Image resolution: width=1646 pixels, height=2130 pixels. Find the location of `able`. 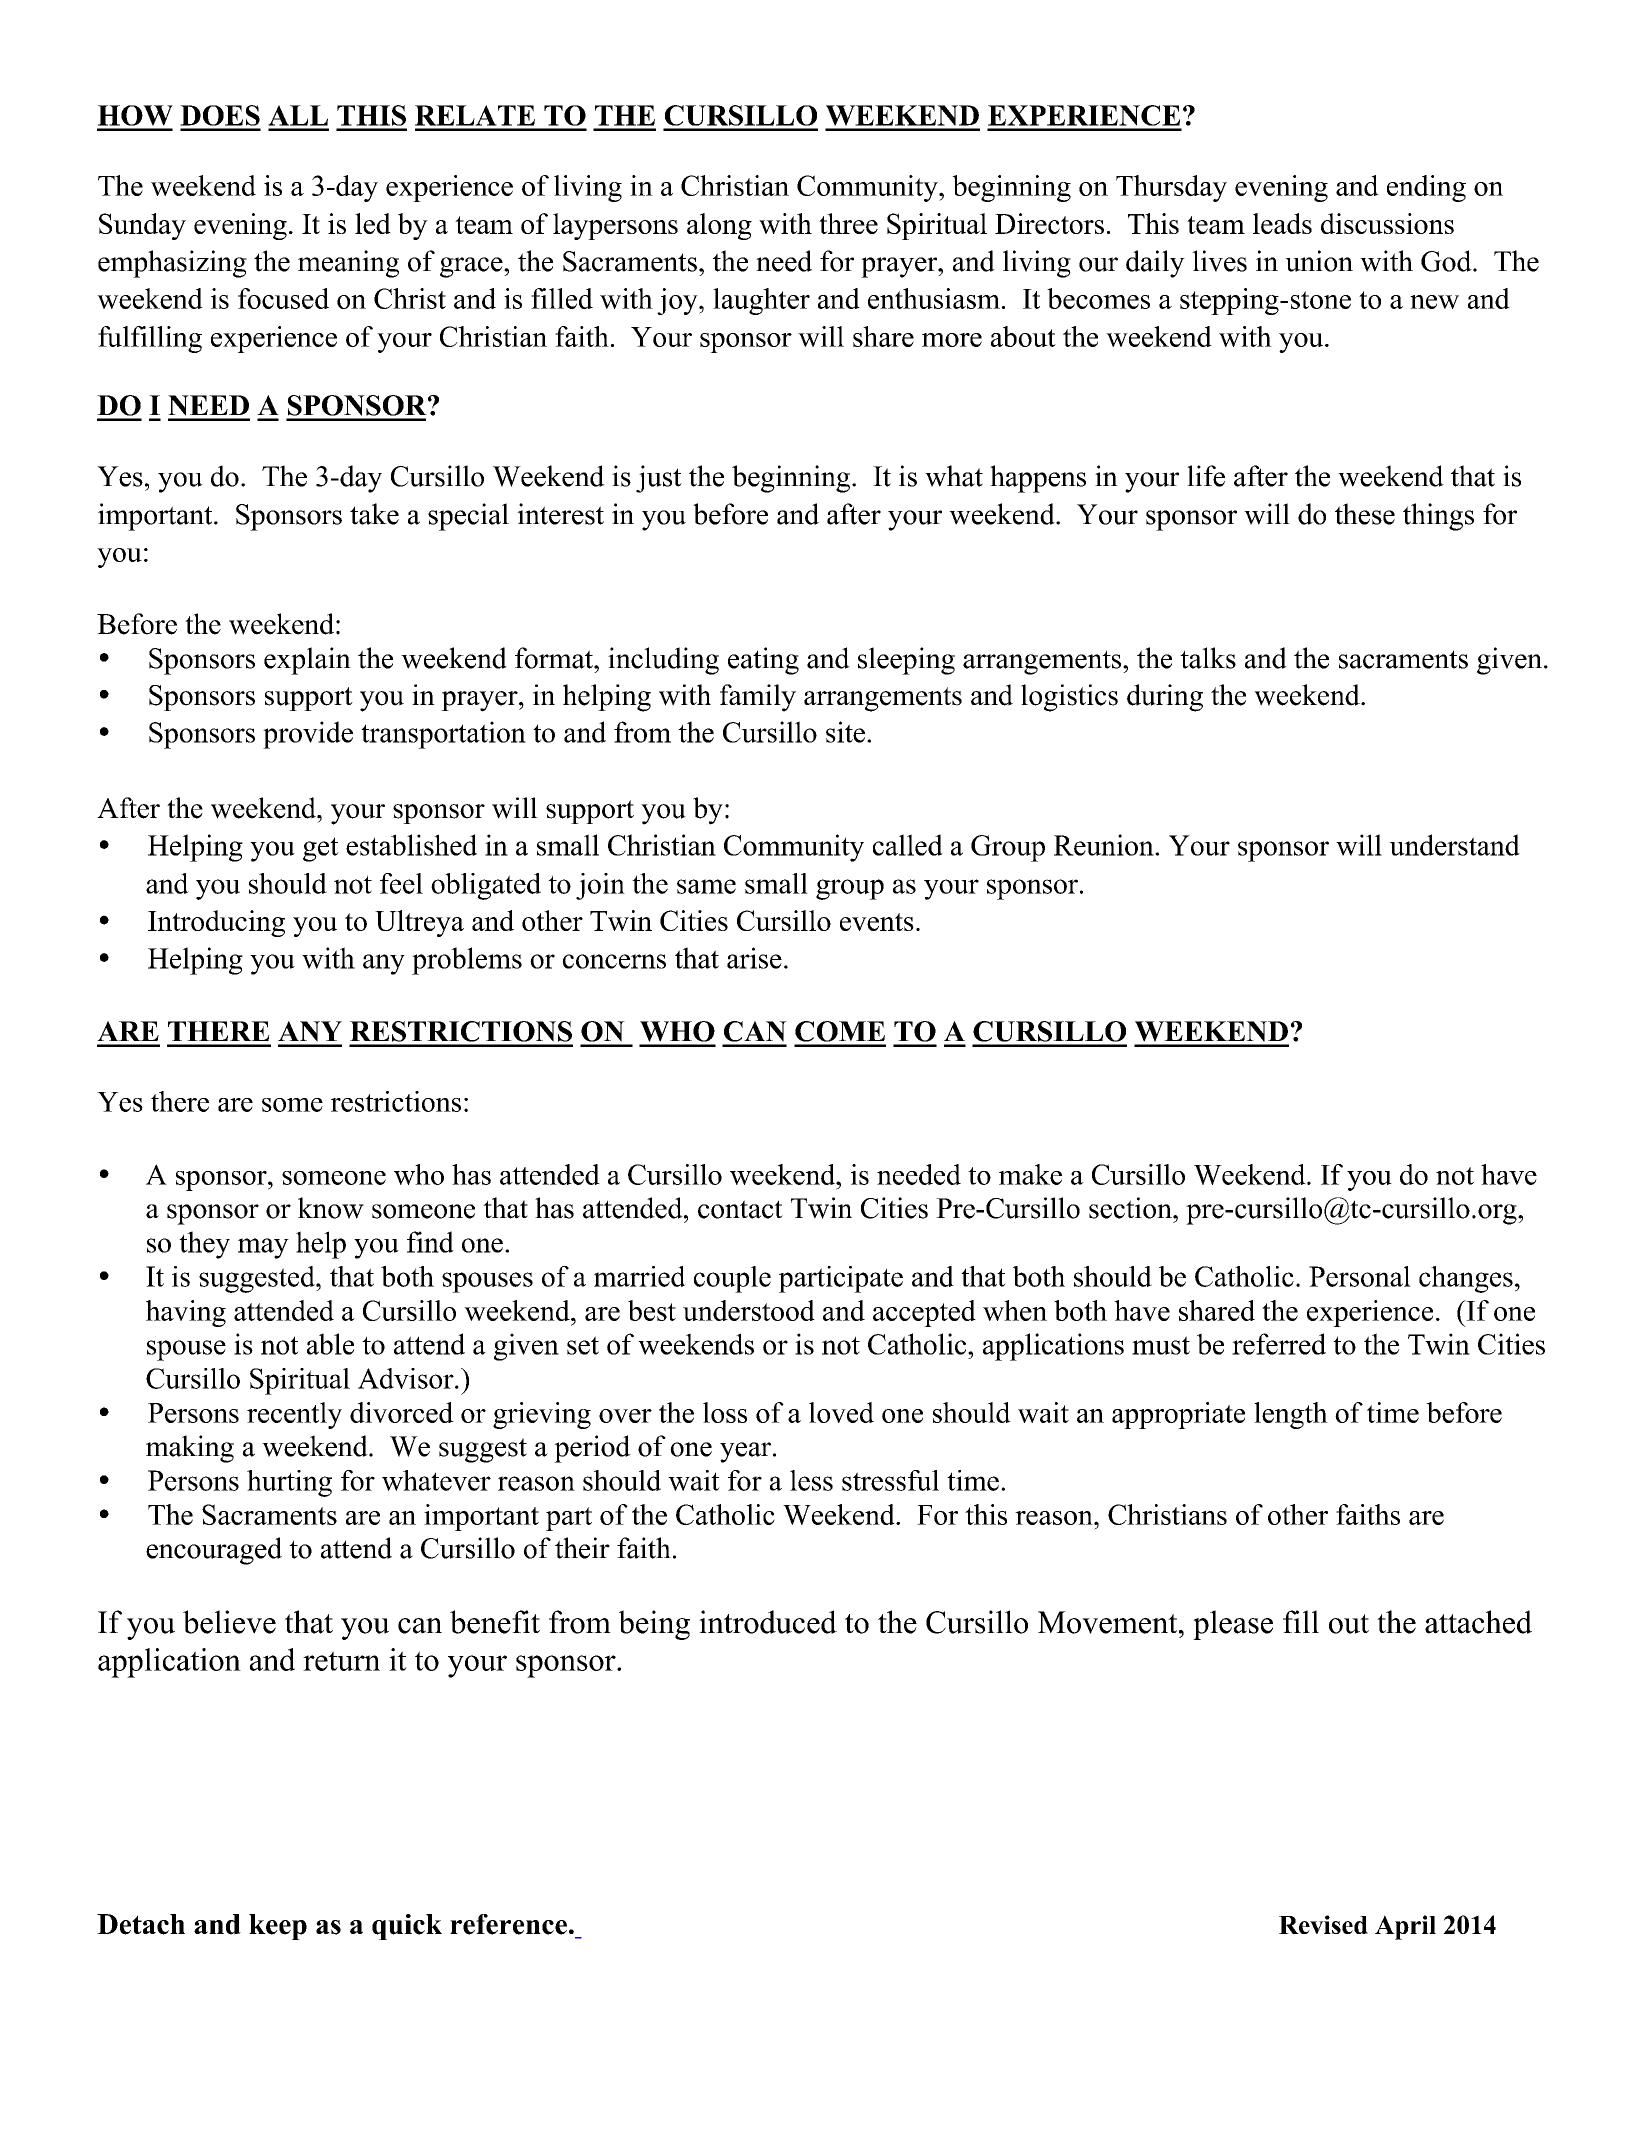

able is located at coordinates (330, 1344).
